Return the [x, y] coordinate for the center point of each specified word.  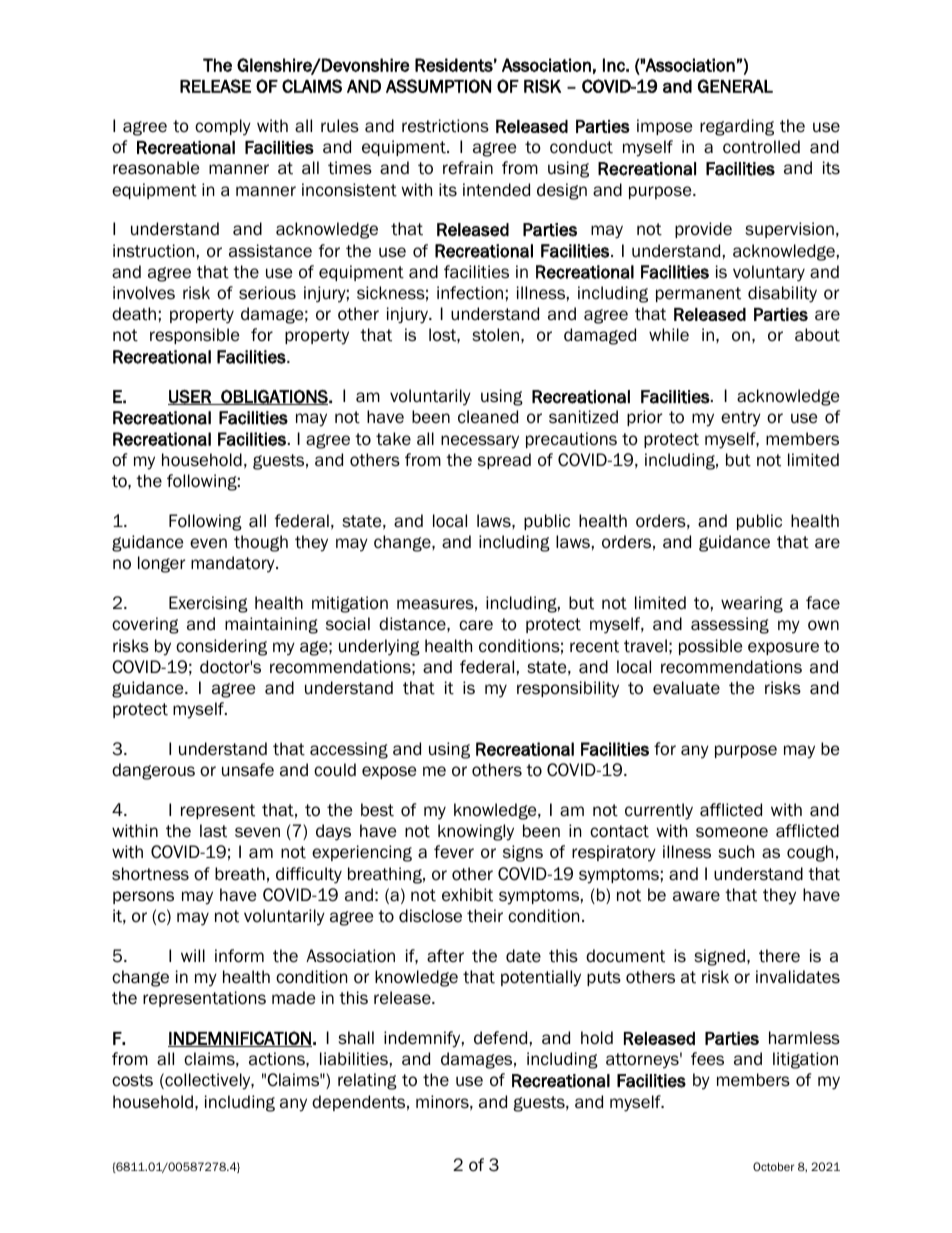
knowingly [476, 832]
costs [132, 1080]
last [213, 831]
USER [190, 397]
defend [500, 1038]
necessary [480, 442]
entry [741, 419]
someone [732, 832]
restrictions [445, 126]
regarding [737, 127]
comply [223, 127]
